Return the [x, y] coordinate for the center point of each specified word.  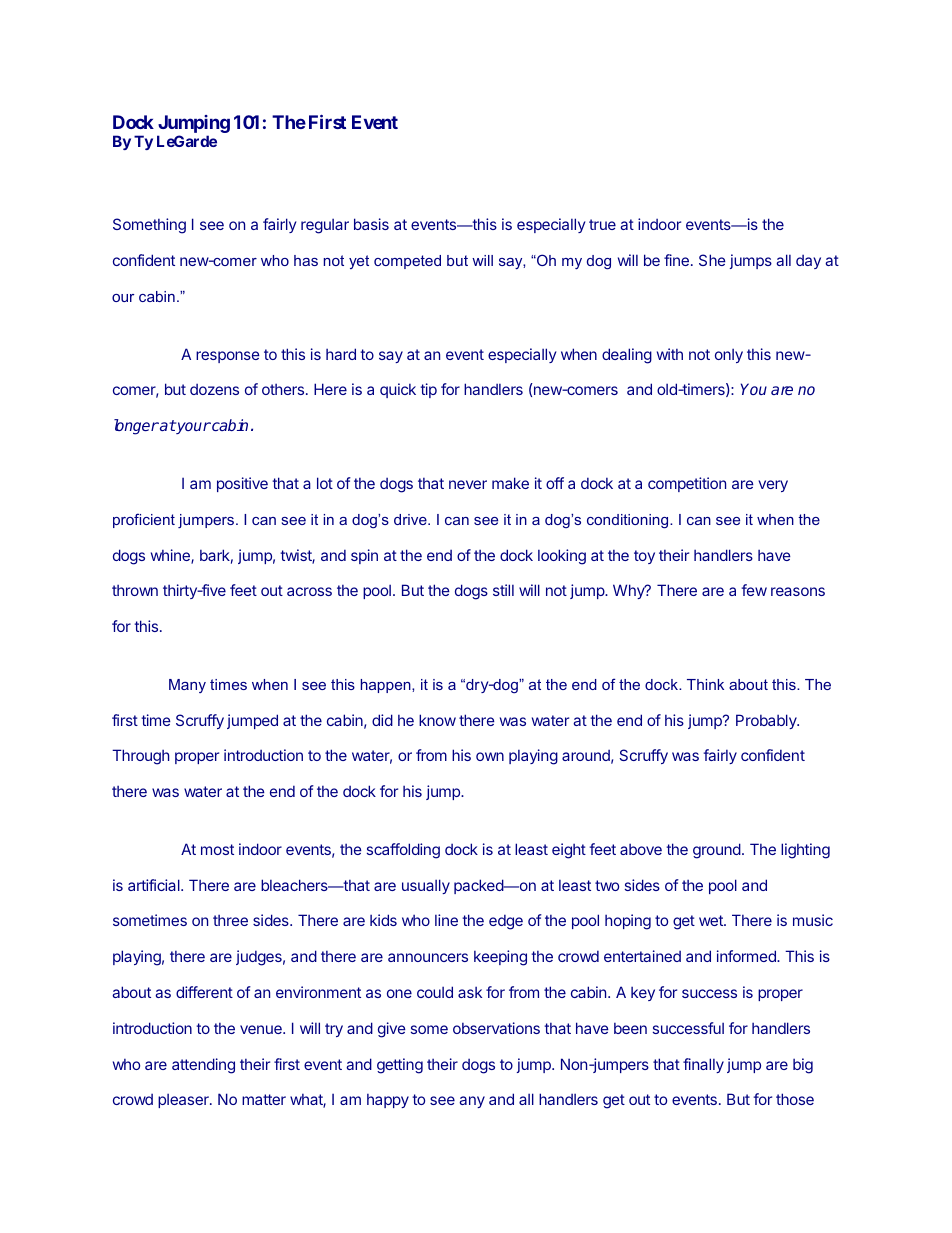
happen [387, 686]
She [712, 260]
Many [187, 686]
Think [705, 684]
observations [496, 1028]
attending [203, 1066]
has [306, 260]
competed [407, 262]
